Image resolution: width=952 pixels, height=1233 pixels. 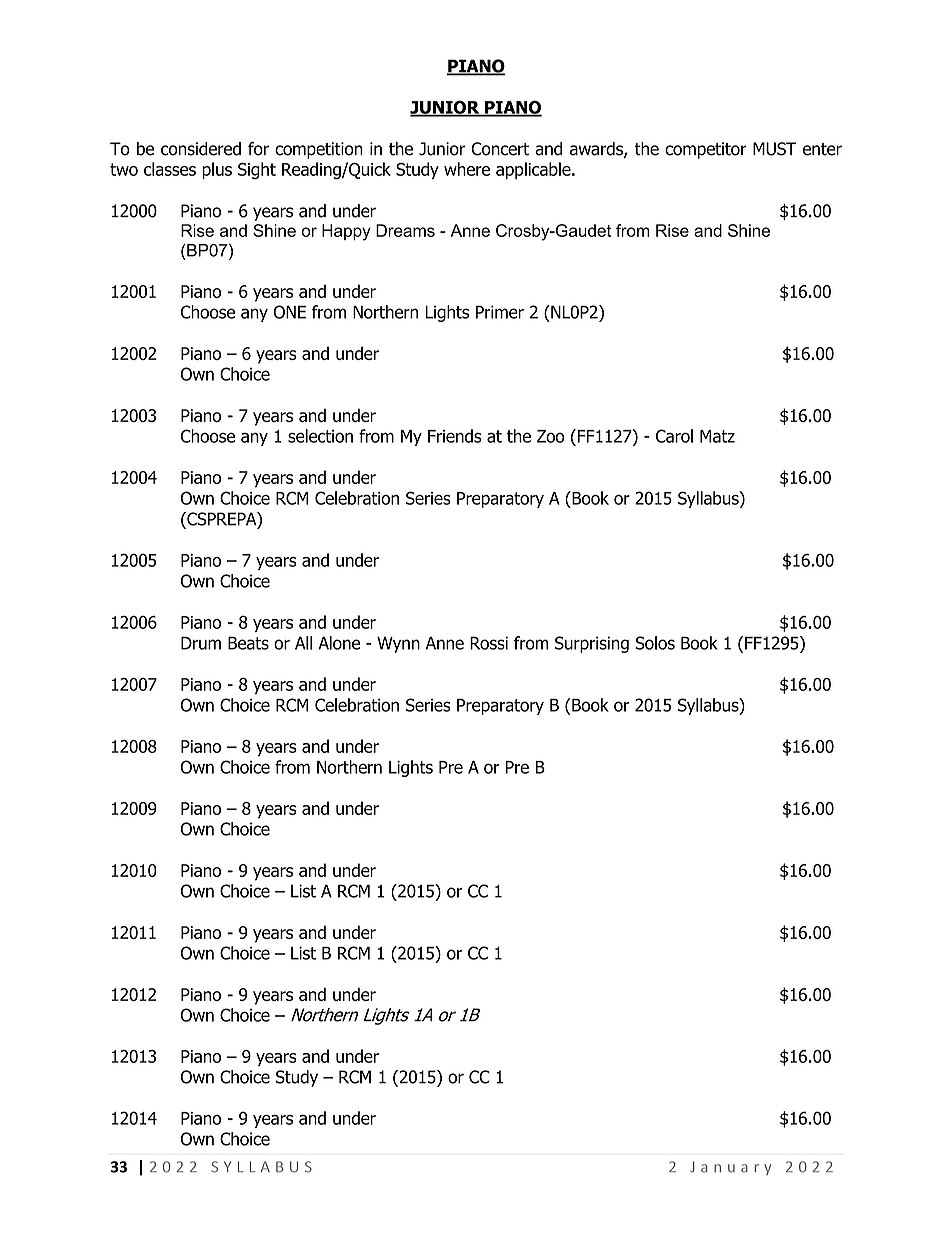 I want to click on Drum, so click(x=201, y=643).
